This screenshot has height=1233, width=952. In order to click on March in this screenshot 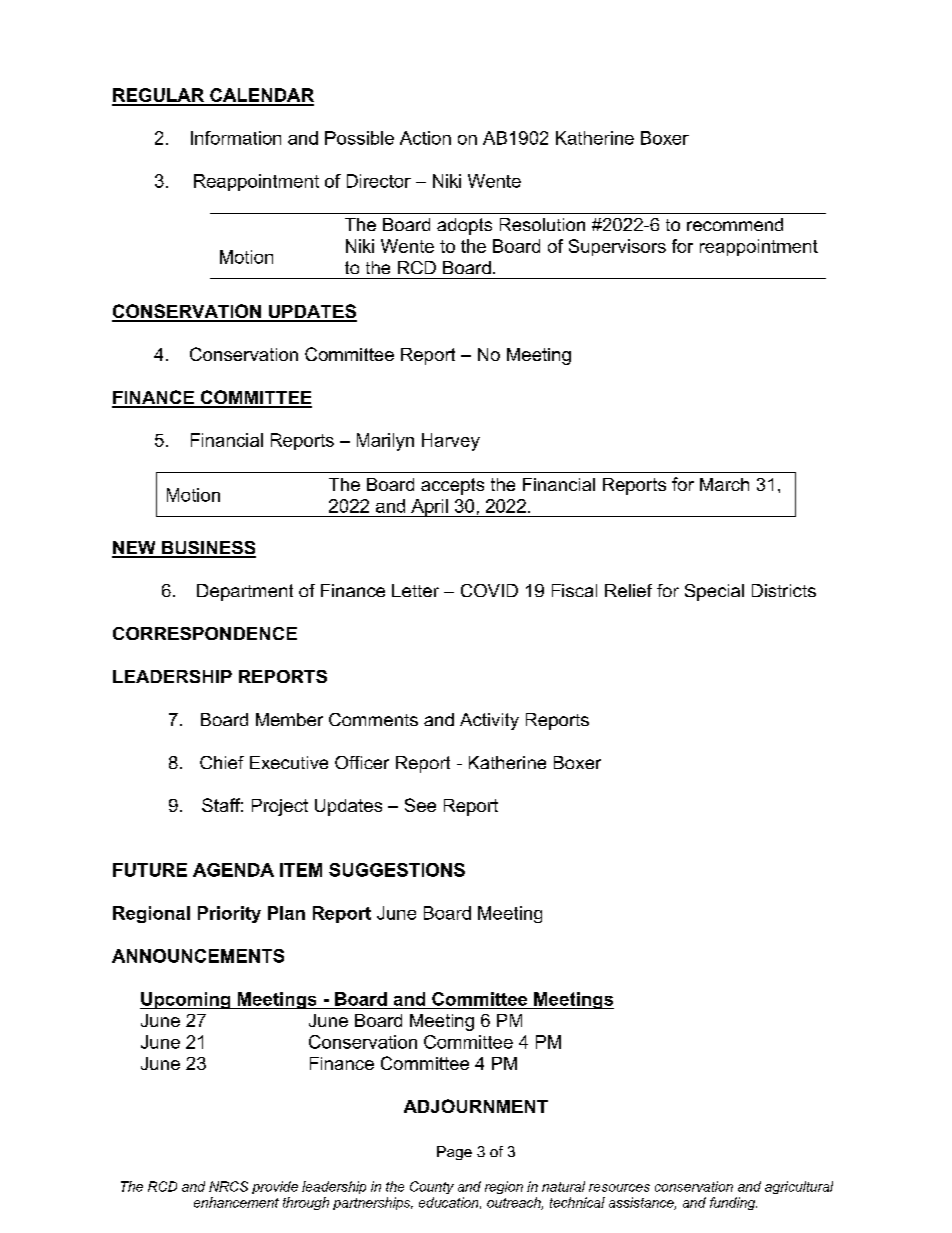, I will do `click(724, 484)`.
